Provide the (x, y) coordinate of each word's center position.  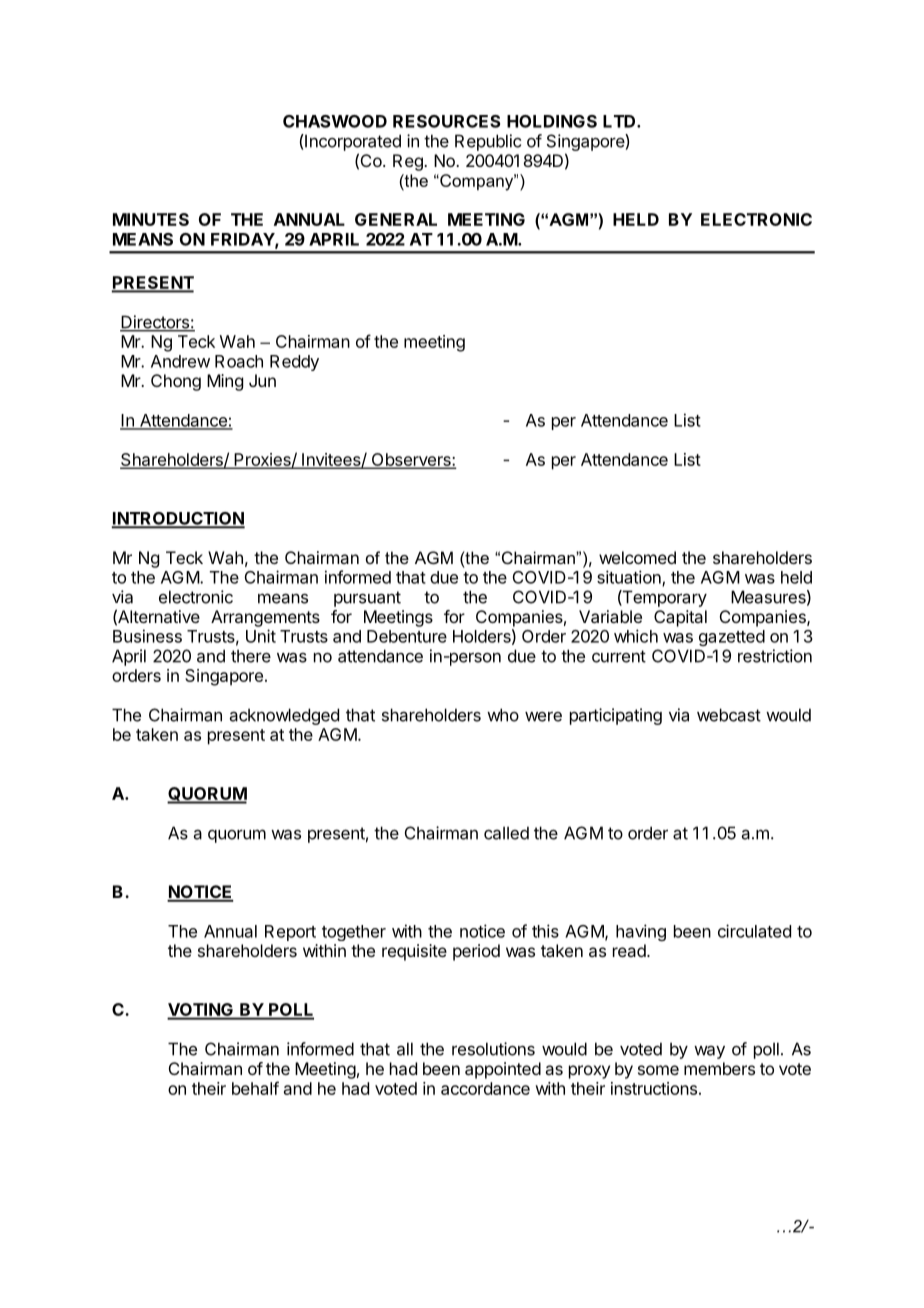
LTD (620, 121)
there (251, 656)
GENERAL (396, 219)
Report (290, 933)
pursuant (367, 599)
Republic (488, 142)
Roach (239, 361)
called (506, 833)
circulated (754, 931)
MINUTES (151, 219)
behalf (255, 1088)
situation (630, 578)
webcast (729, 715)
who (503, 715)
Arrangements (265, 618)
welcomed (637, 557)
